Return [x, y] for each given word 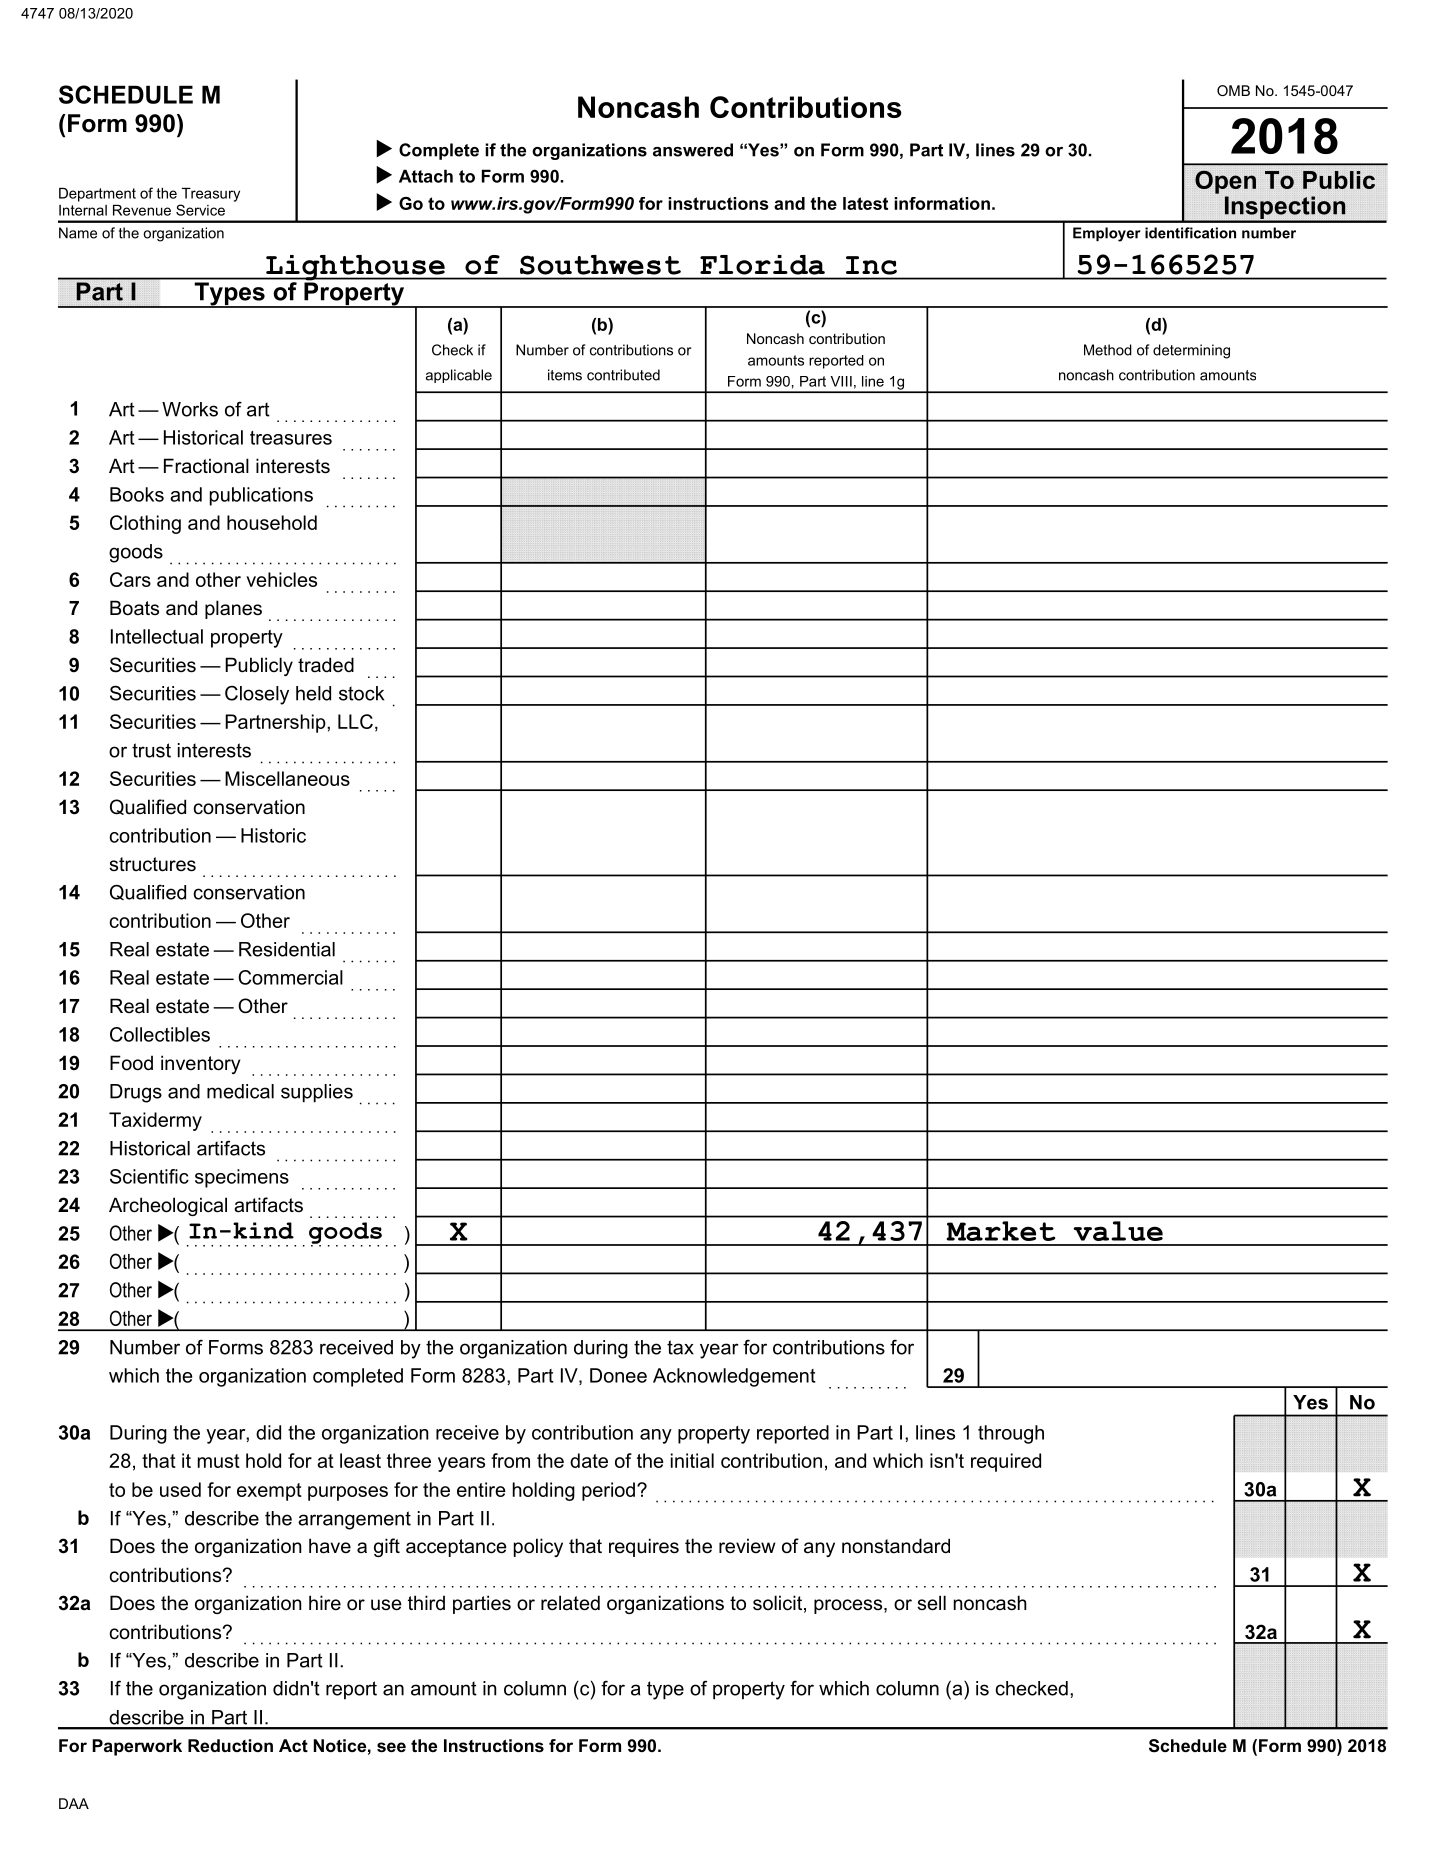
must [219, 1461]
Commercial [290, 977]
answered [693, 150]
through [1011, 1434]
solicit [777, 1603]
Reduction [230, 1745]
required [1006, 1462]
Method [1108, 350]
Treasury [211, 195]
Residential [287, 949]
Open [1225, 182]
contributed [623, 375]
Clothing [145, 524]
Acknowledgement [734, 1377]
